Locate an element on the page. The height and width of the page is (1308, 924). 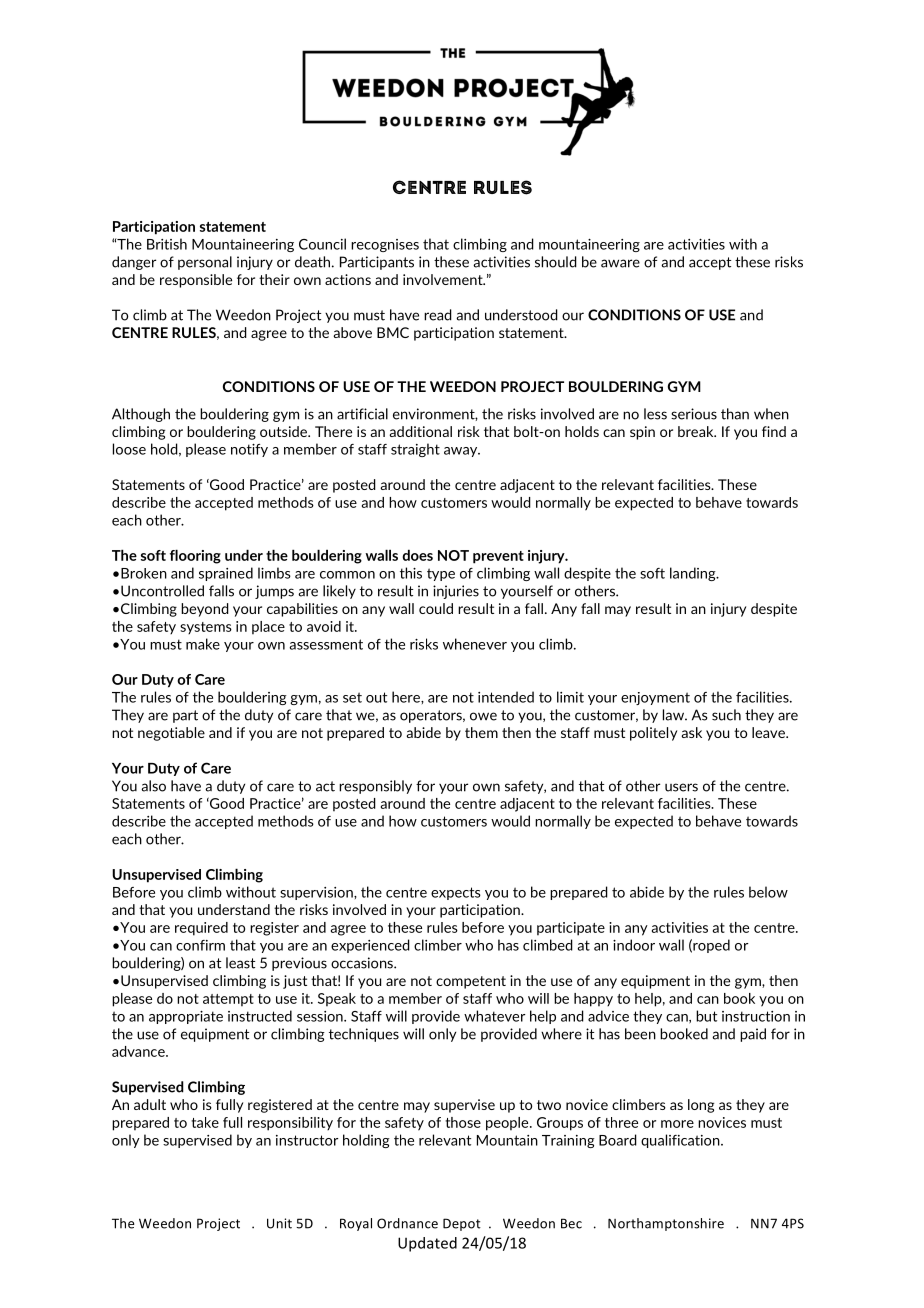
whatever is located at coordinates (495, 1016).
